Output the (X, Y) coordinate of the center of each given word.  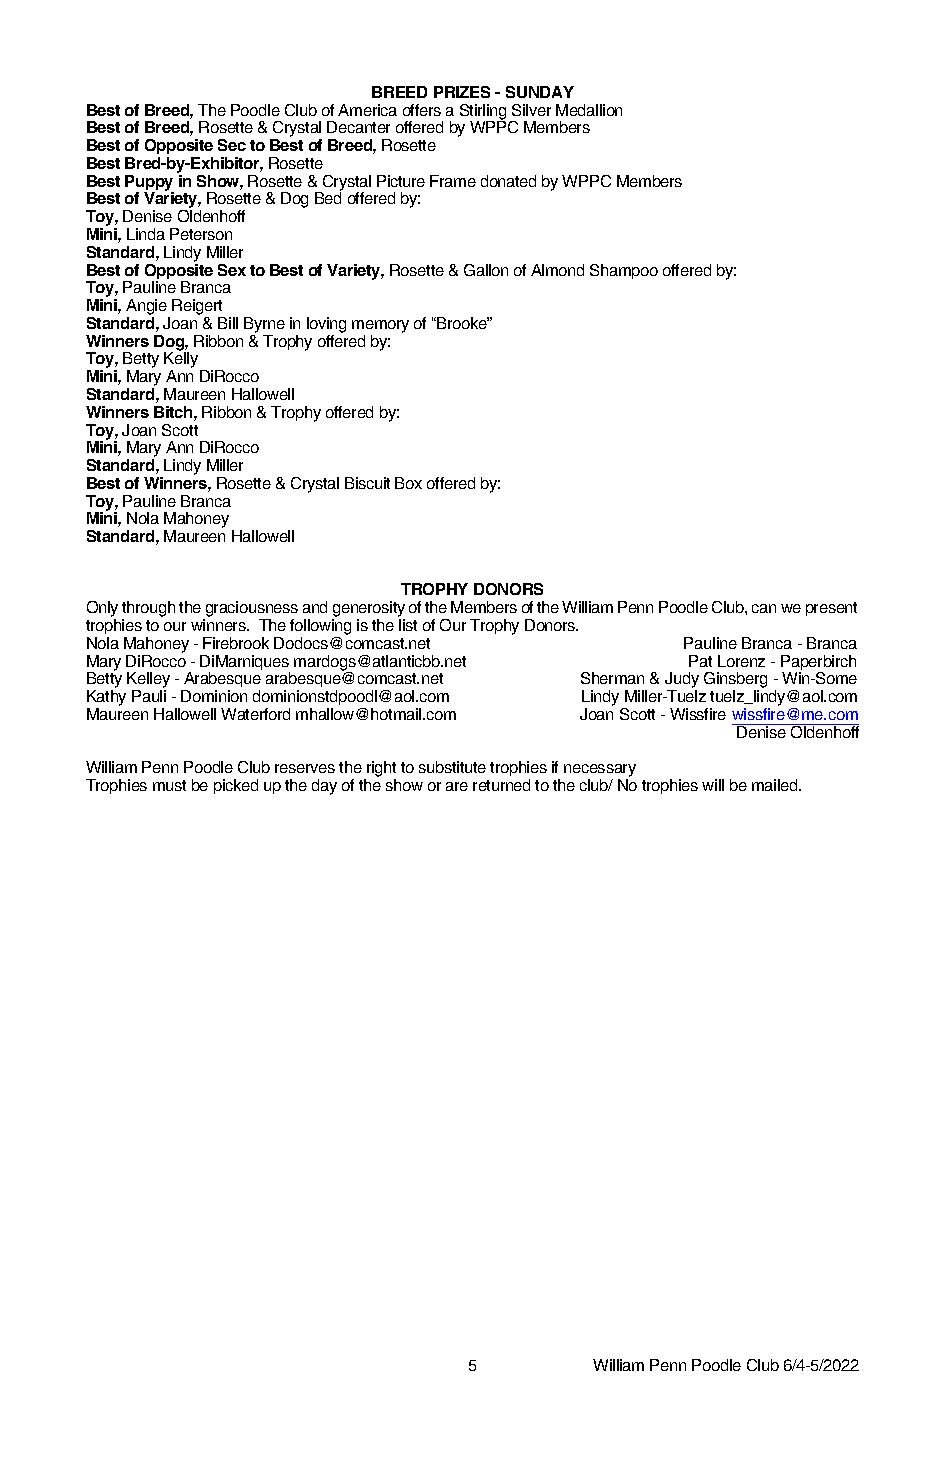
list (408, 625)
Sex (232, 270)
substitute (452, 767)
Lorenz (741, 661)
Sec (232, 145)
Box (408, 483)
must (169, 785)
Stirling (483, 113)
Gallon (486, 270)
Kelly (182, 361)
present (831, 609)
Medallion (589, 110)
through (148, 610)
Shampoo (624, 271)
